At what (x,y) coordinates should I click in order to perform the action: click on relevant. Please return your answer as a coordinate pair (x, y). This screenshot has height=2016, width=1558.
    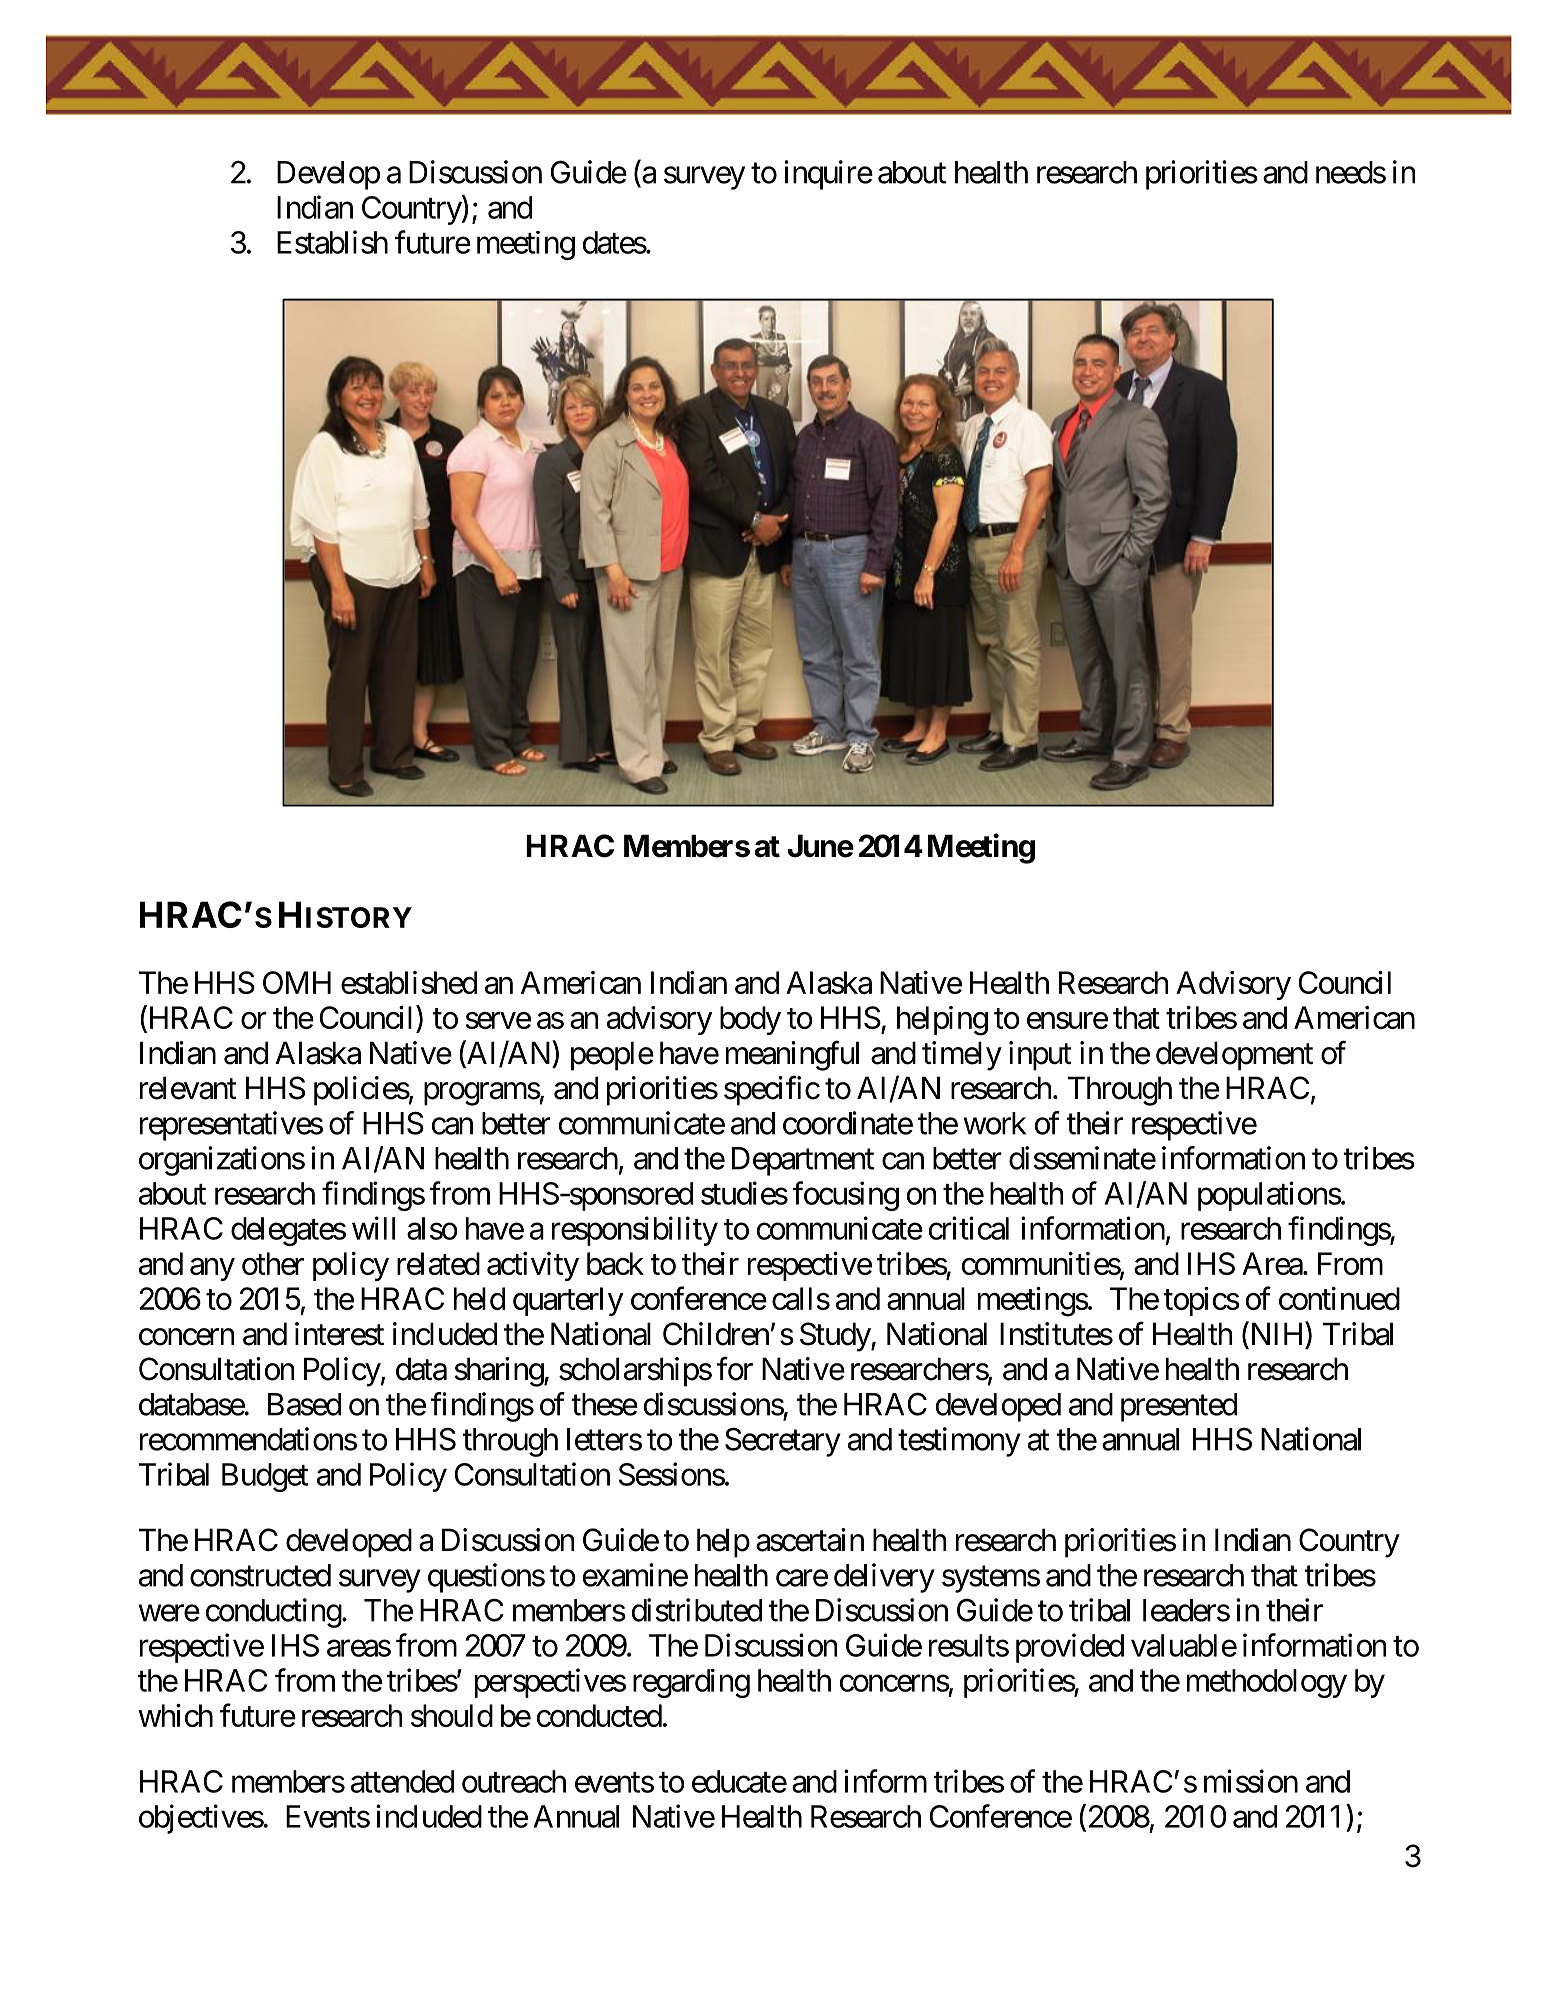
    Looking at the image, I should click on (188, 1088).
